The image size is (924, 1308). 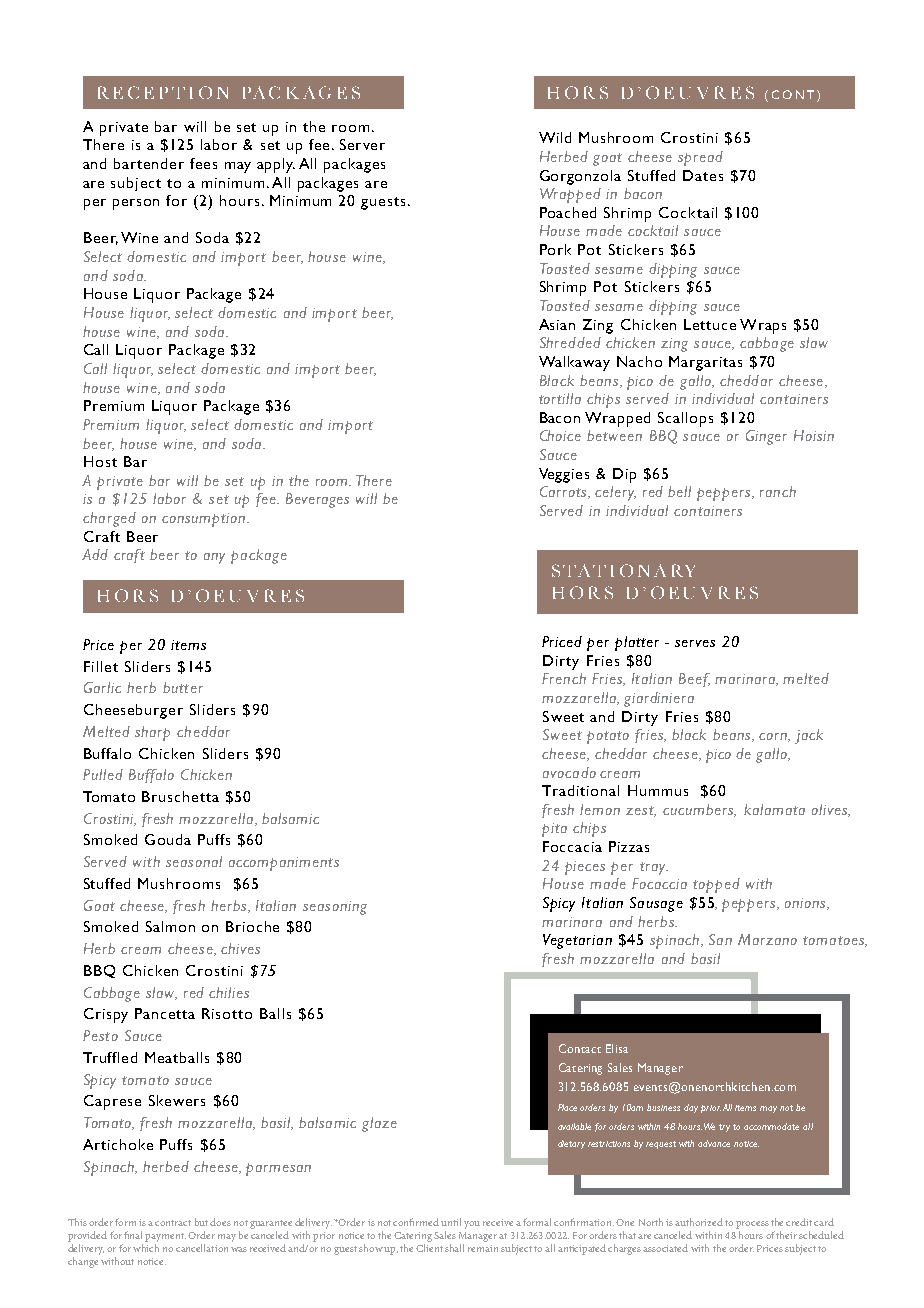 I want to click on until, so click(x=451, y=1222).
